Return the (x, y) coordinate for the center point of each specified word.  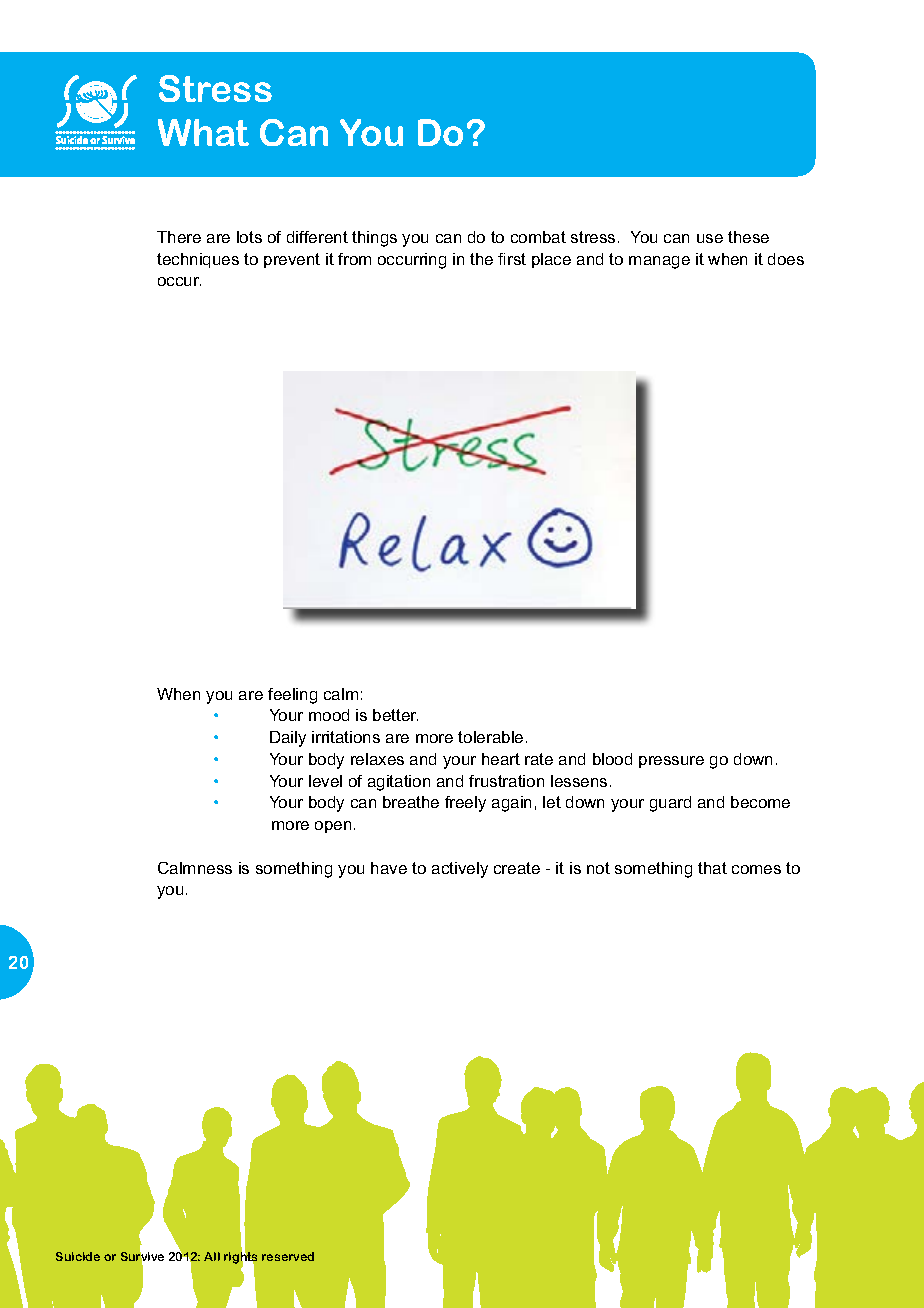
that (712, 868)
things (374, 239)
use (710, 238)
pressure (671, 762)
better (395, 715)
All (212, 1256)
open (333, 827)
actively (460, 870)
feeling (292, 696)
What (203, 132)
